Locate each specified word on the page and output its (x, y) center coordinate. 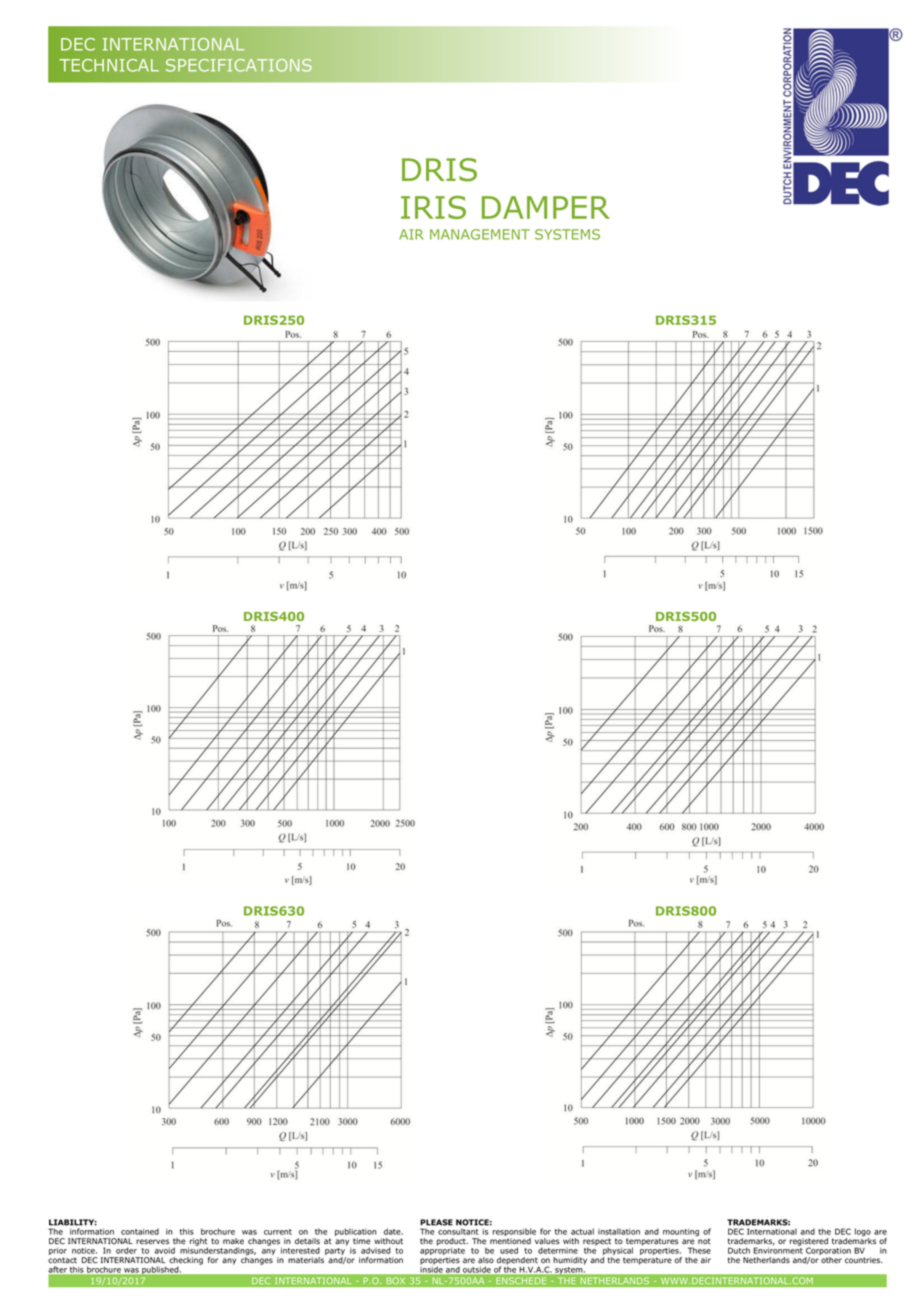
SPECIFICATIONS (239, 65)
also (486, 1260)
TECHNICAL (109, 65)
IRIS (433, 207)
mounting (681, 1232)
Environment (778, 1250)
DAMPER (546, 207)
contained (140, 1231)
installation (619, 1231)
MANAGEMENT (480, 234)
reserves (152, 1242)
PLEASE (436, 1222)
